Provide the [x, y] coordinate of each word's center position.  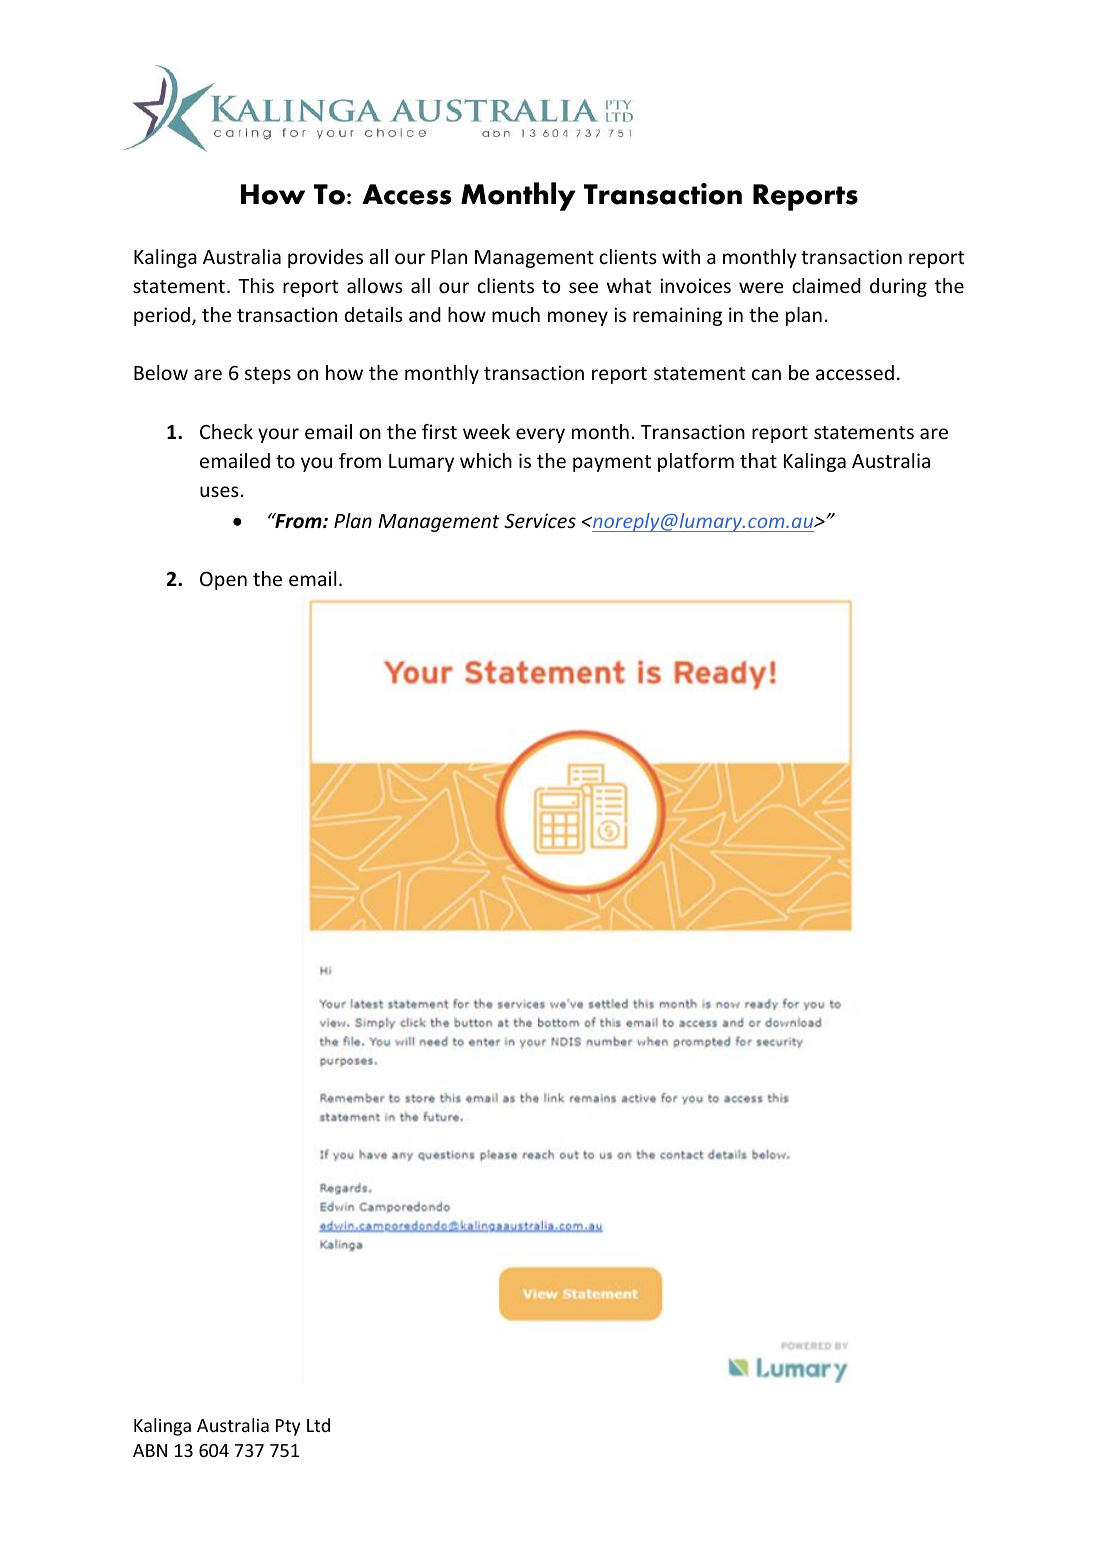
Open [223, 581]
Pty [288, 1427]
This [256, 285]
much [516, 314]
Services [540, 520]
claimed [826, 285]
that [758, 460]
